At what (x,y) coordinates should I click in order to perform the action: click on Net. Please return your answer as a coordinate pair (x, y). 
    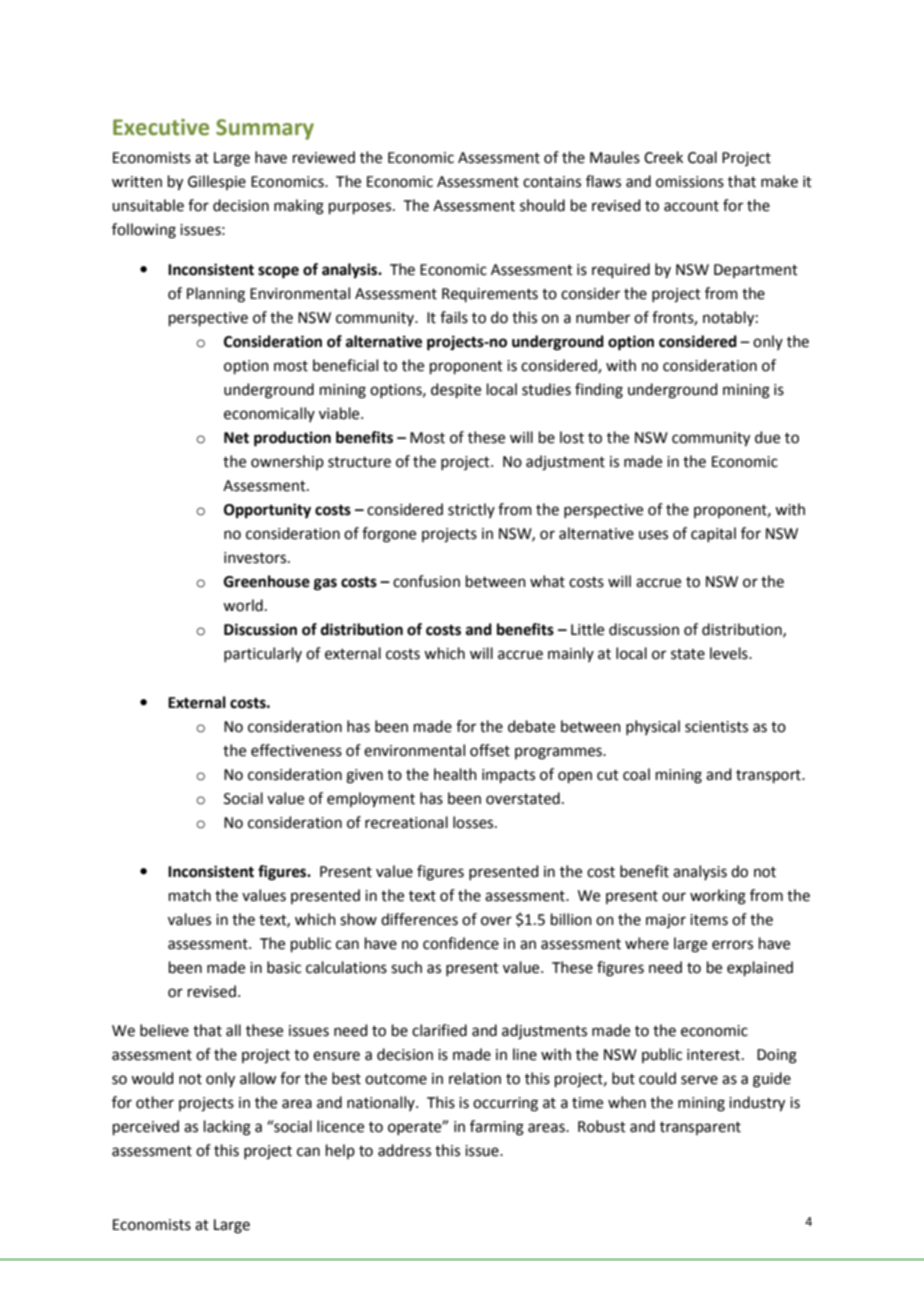
    Looking at the image, I should click on (236, 438).
